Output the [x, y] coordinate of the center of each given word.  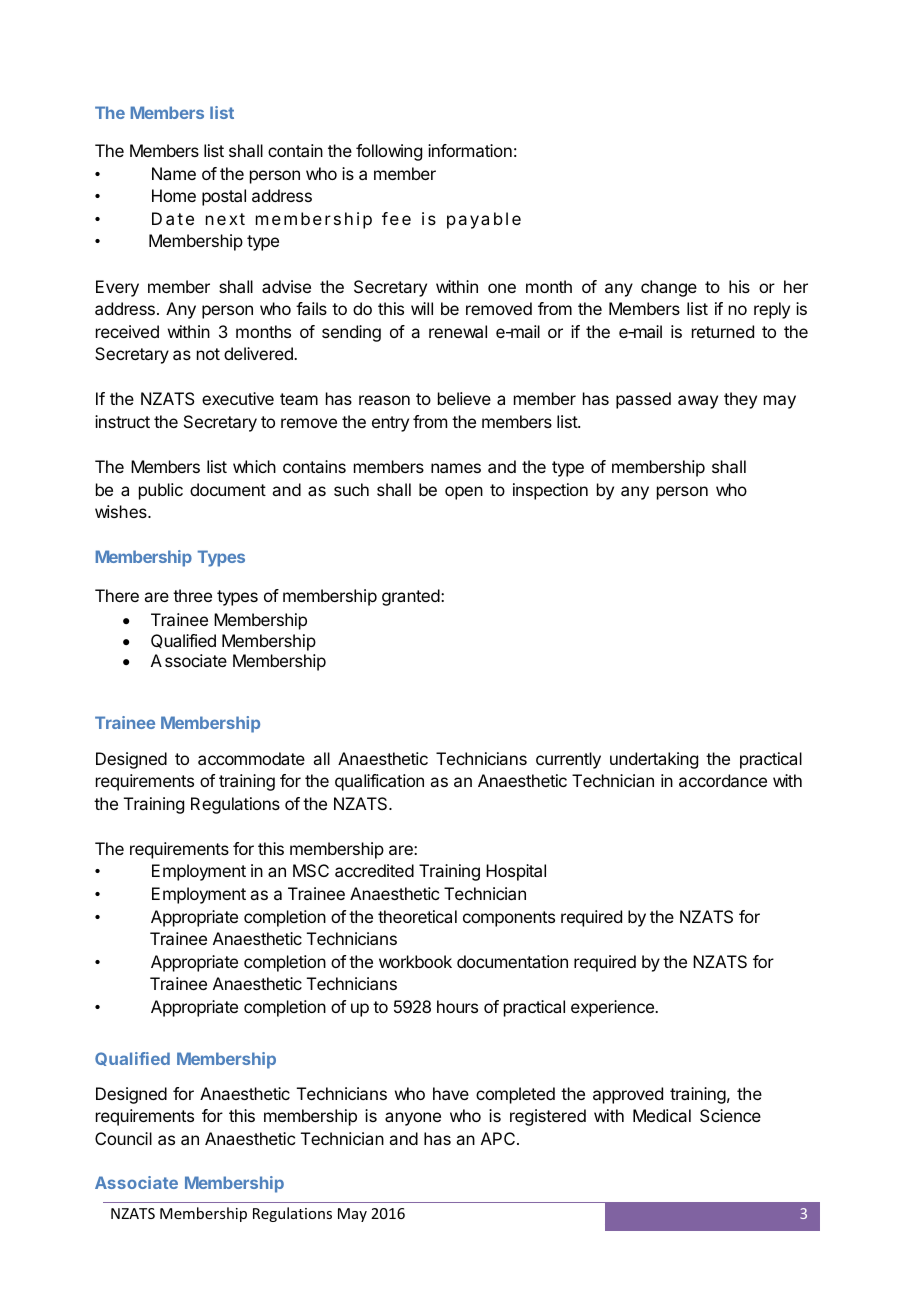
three [192, 595]
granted [411, 597]
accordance [723, 780]
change [669, 288]
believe [464, 398]
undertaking [654, 760]
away [698, 402]
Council [123, 1138]
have [451, 1093]
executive [238, 398]
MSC [311, 870]
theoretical [417, 916]
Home [174, 195]
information [470, 150]
